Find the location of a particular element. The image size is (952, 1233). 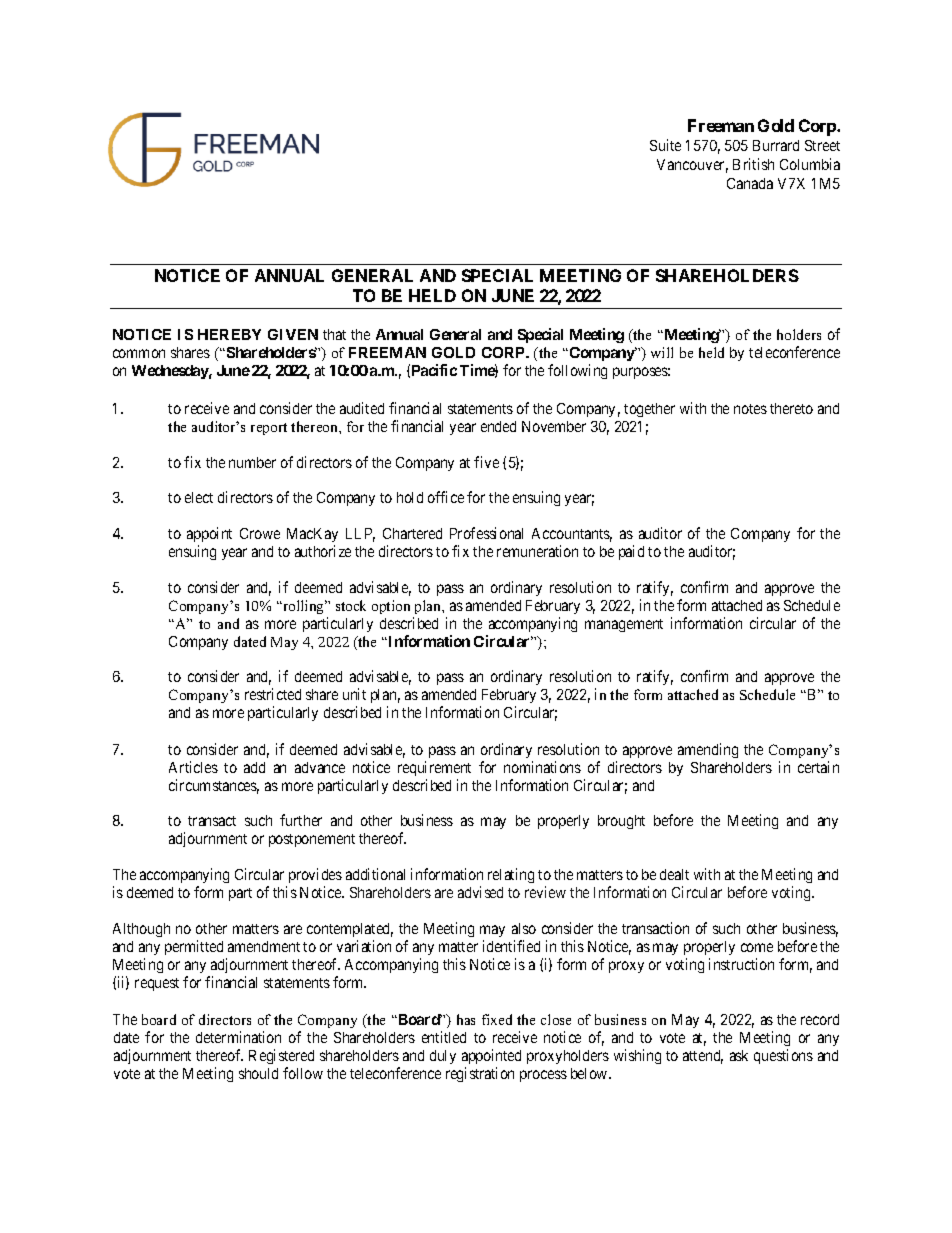

Suite is located at coordinates (665, 145).
